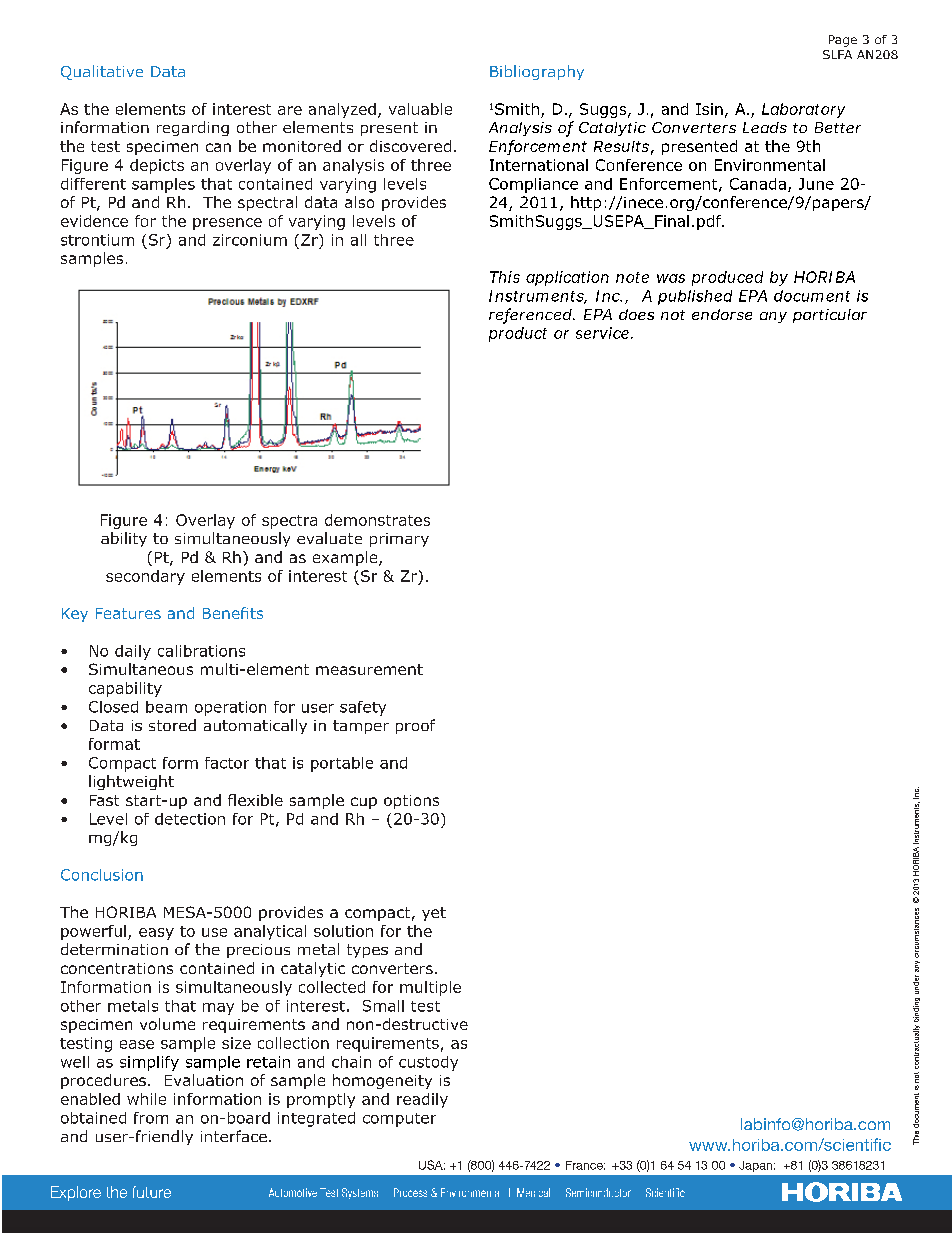  Describe the element at coordinates (422, 1100) in the screenshot. I see `readily` at that location.
